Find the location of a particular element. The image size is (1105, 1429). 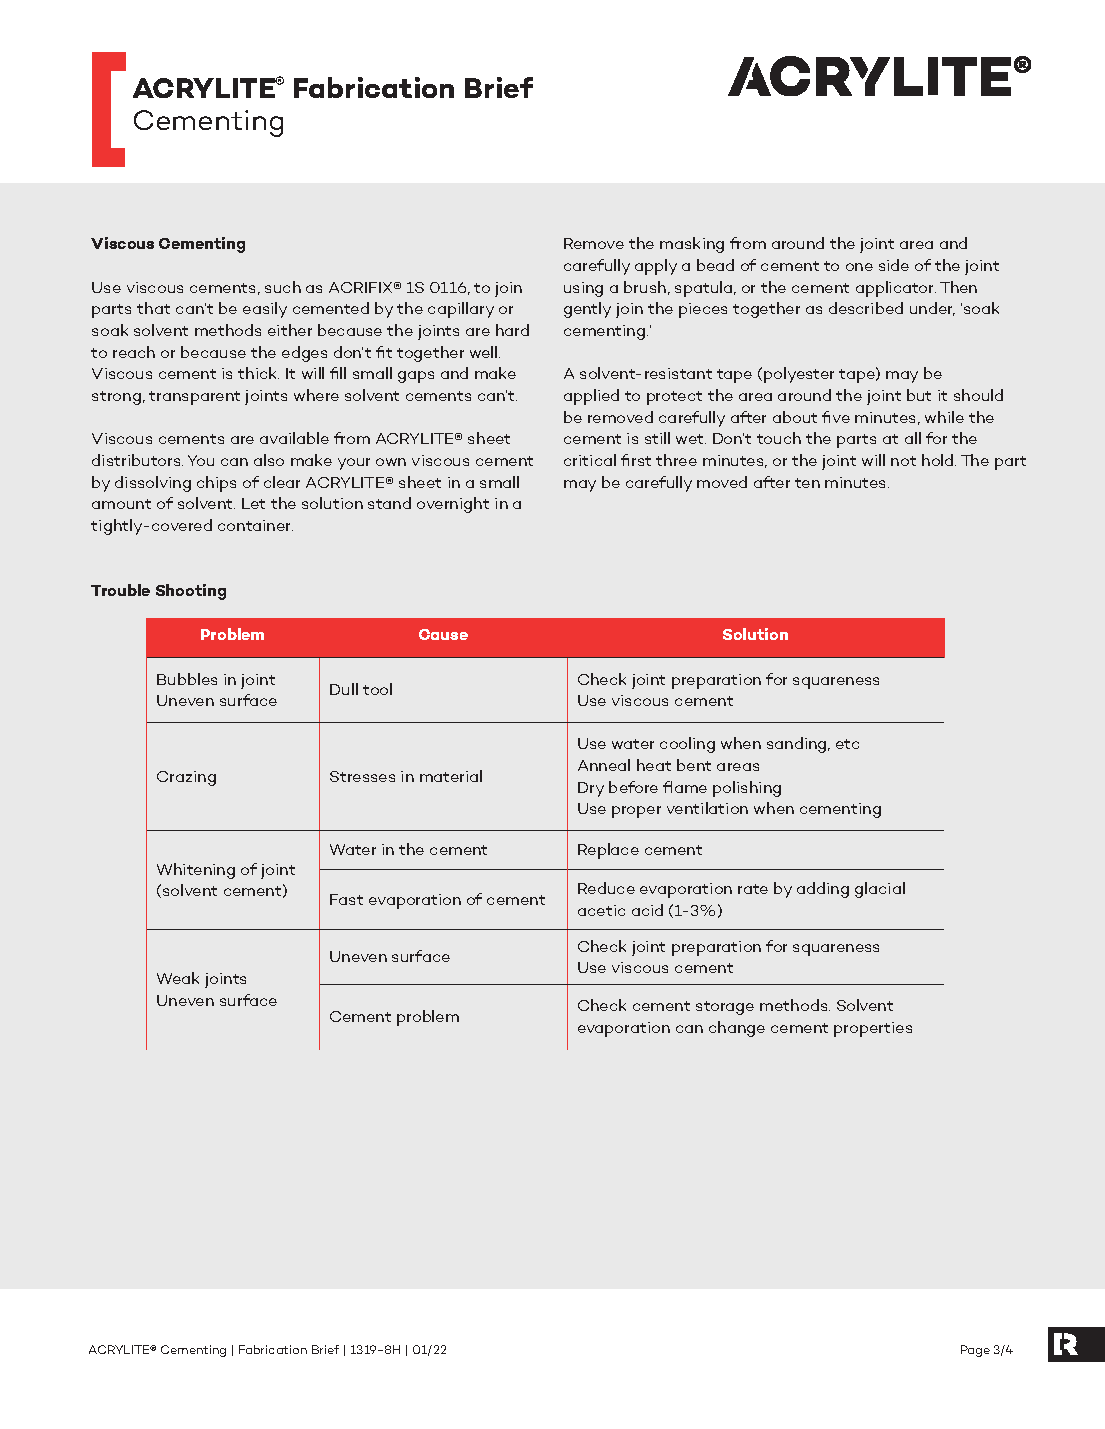

using is located at coordinates (583, 289).
